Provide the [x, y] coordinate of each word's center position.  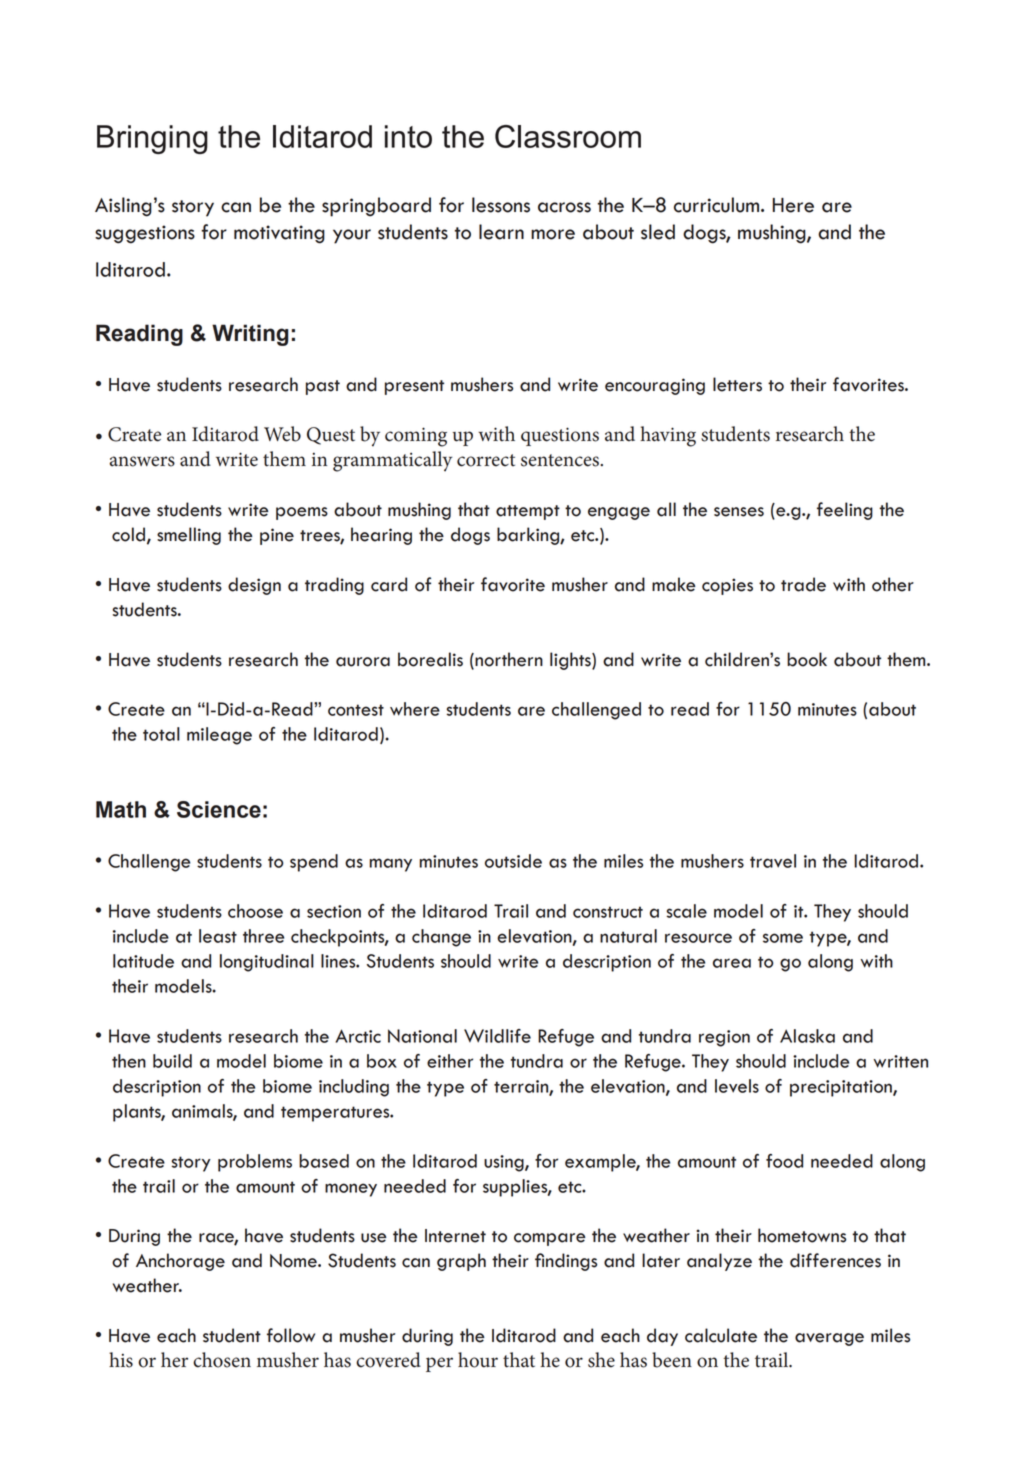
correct [486, 460]
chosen [222, 1360]
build [172, 1061]
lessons [501, 205]
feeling [845, 511]
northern [508, 659]
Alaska [807, 1036]
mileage [219, 736]
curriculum [718, 205]
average [829, 1339]
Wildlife [497, 1036]
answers [142, 461]
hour [478, 1360]
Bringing [152, 139]
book [807, 659]
